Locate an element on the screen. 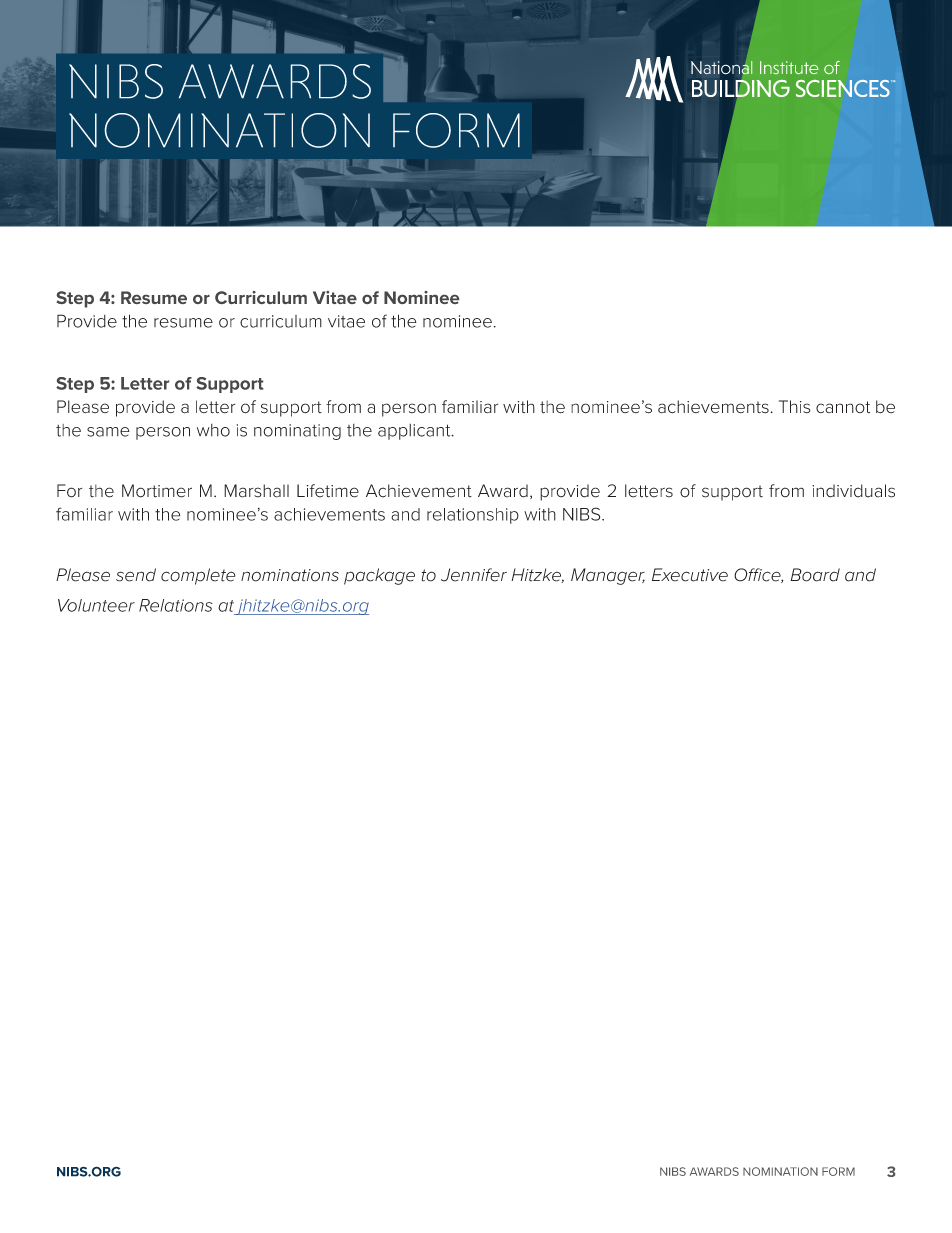  Mortimer is located at coordinates (157, 491).
